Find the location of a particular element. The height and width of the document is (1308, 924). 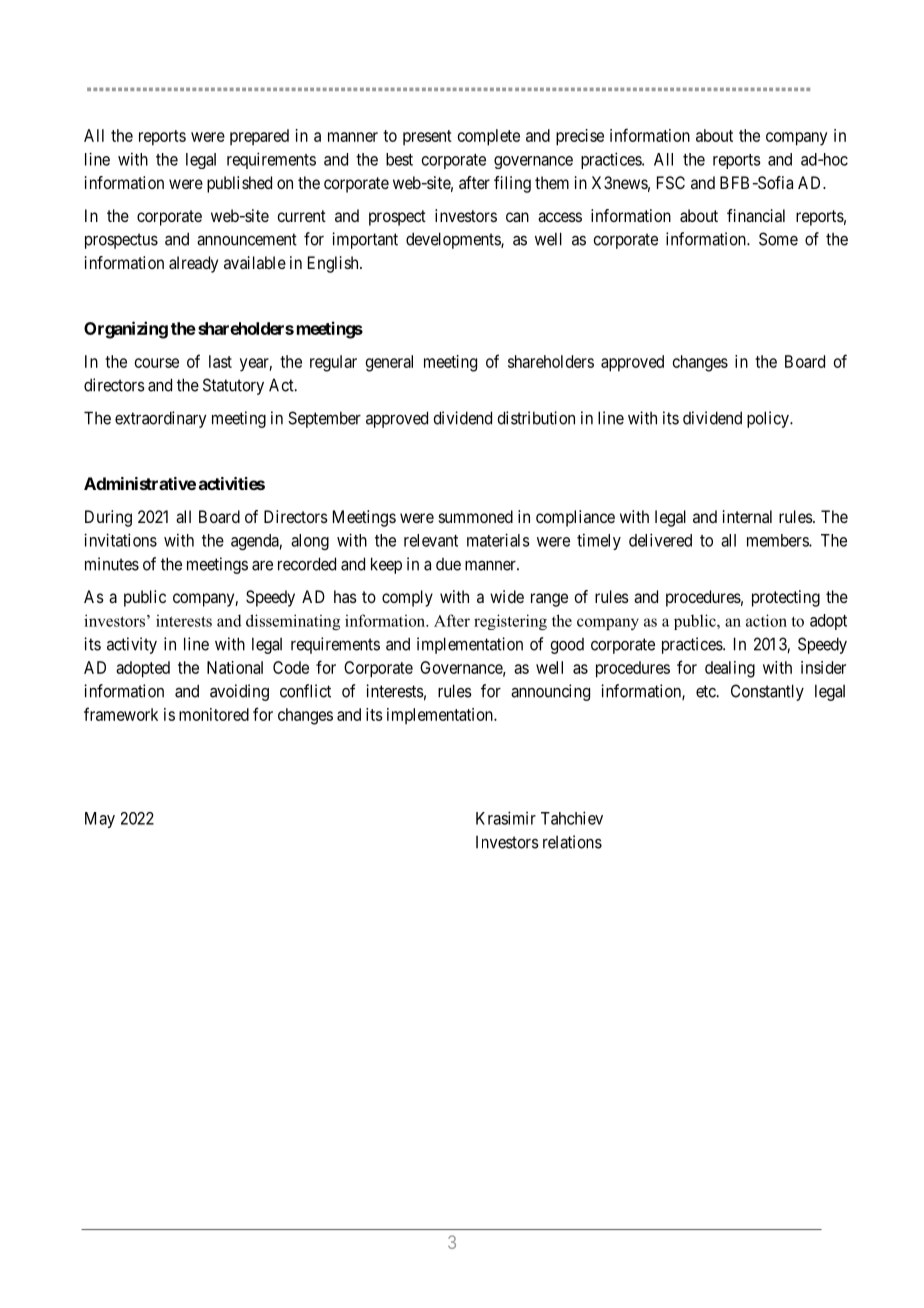

During is located at coordinates (108, 518).
